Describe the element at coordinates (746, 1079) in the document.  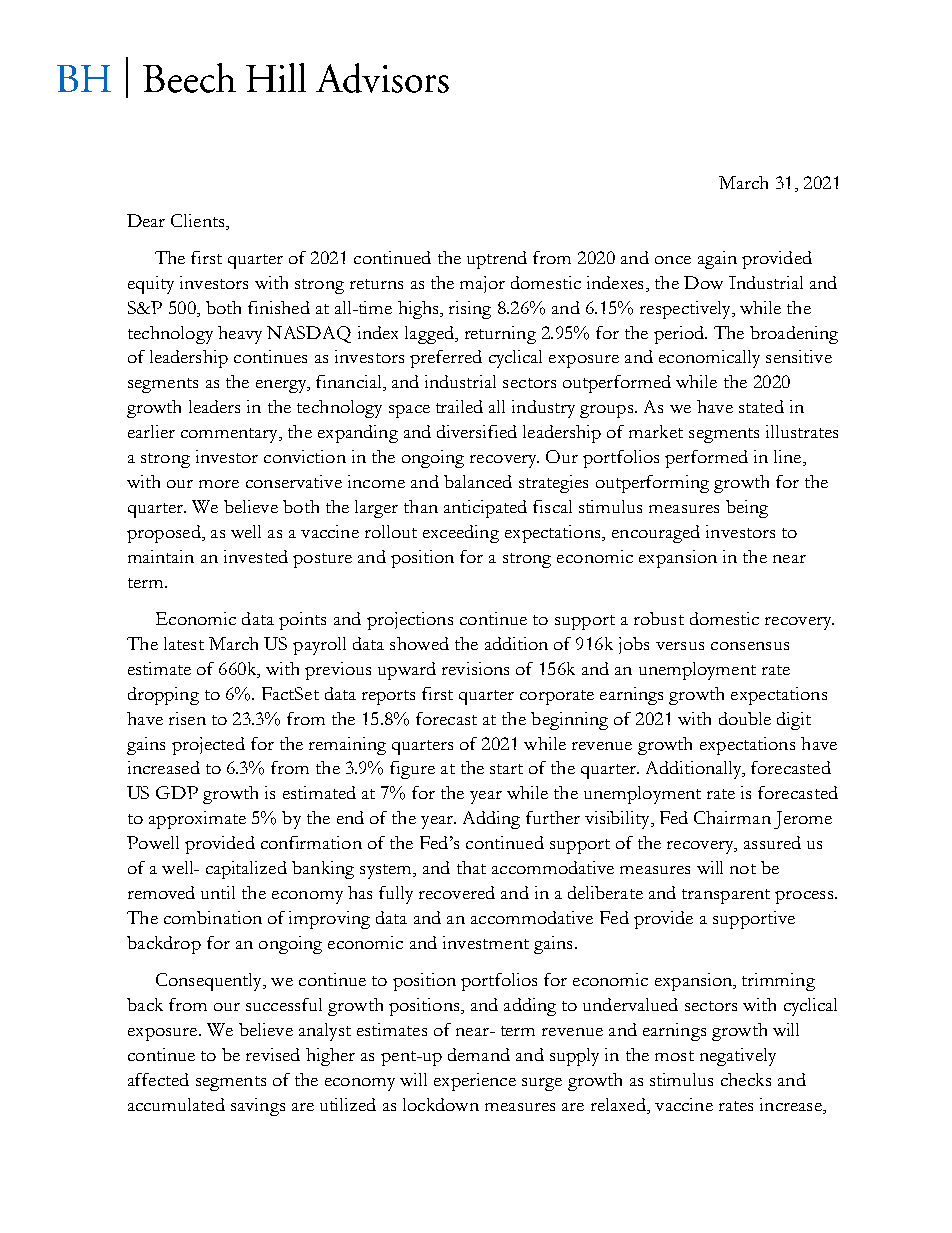
I see `checks` at that location.
